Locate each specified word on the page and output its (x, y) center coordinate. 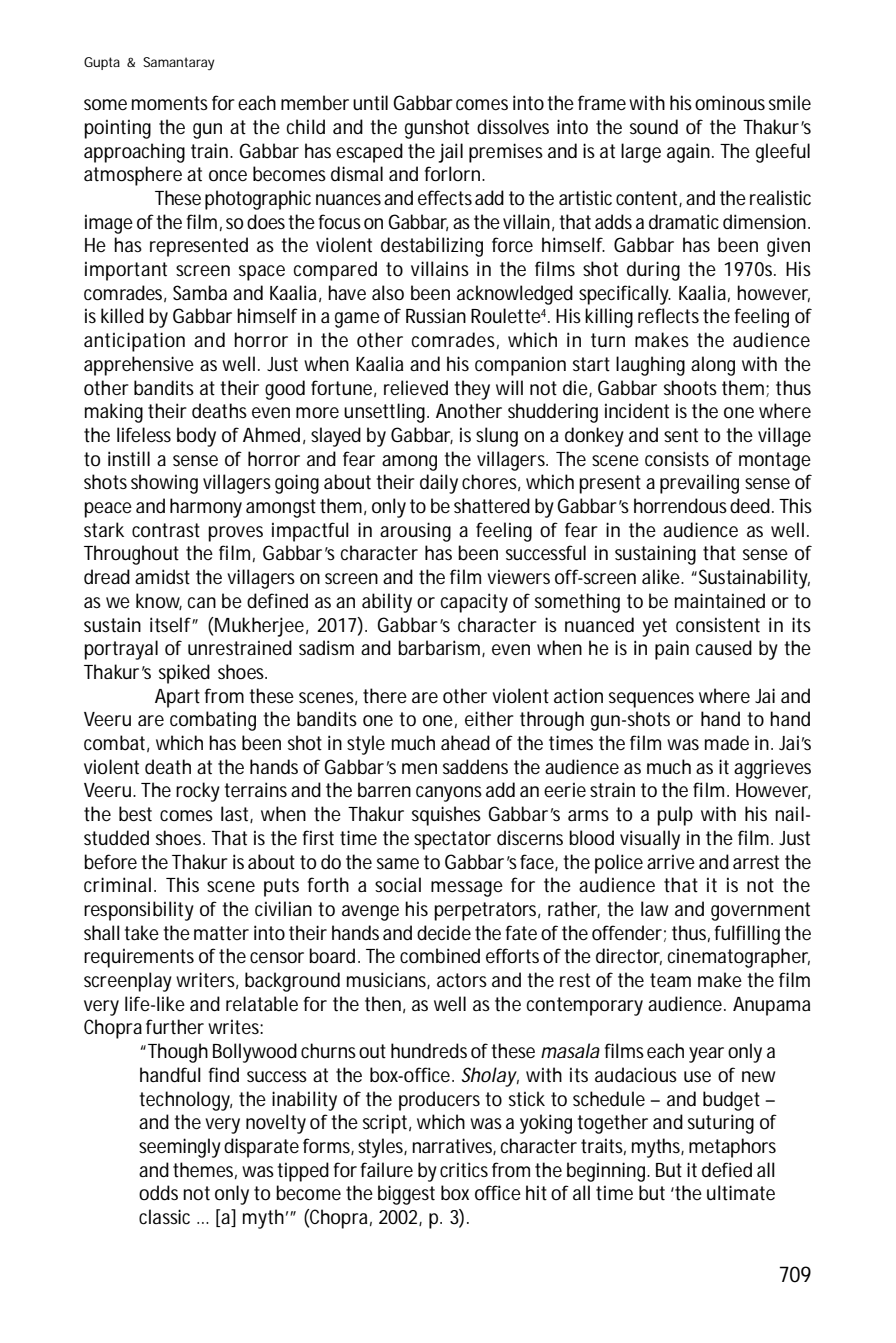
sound (654, 126)
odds (158, 1193)
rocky (198, 792)
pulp (675, 816)
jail (450, 153)
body (196, 437)
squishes (446, 816)
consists (677, 459)
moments (170, 103)
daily (439, 484)
